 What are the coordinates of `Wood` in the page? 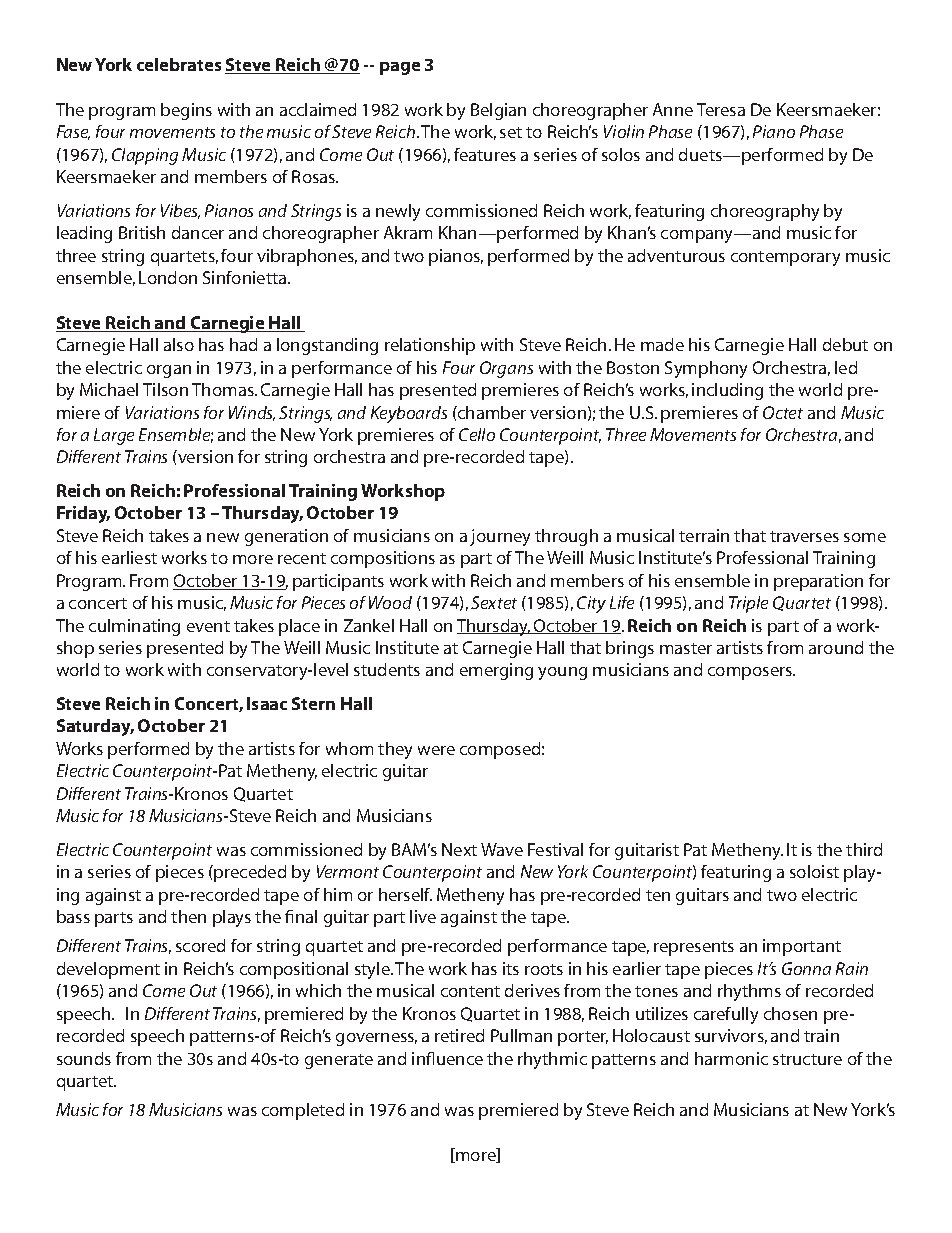 It's located at (390, 602).
